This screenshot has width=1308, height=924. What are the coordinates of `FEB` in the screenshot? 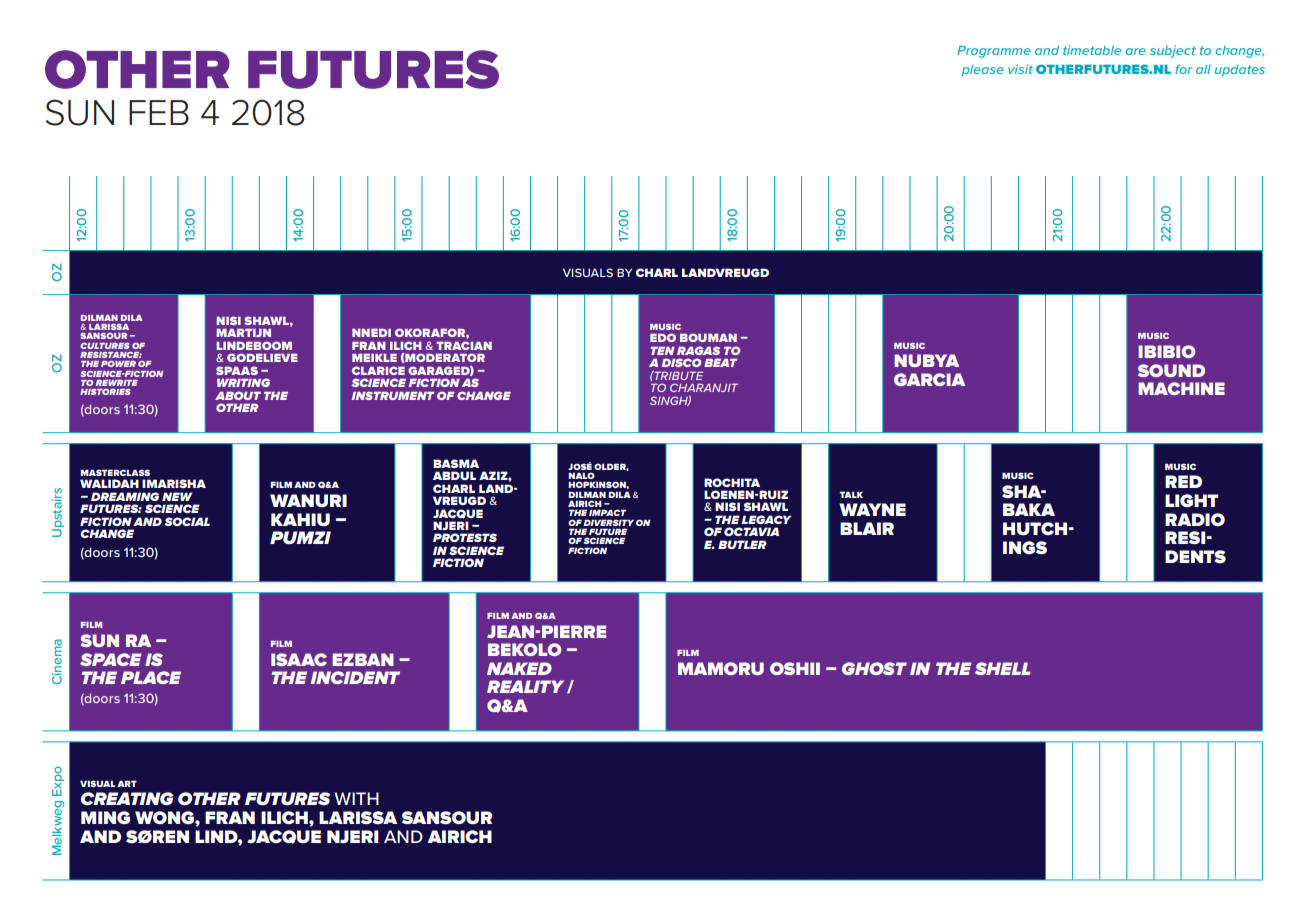 It's located at (159, 112).
